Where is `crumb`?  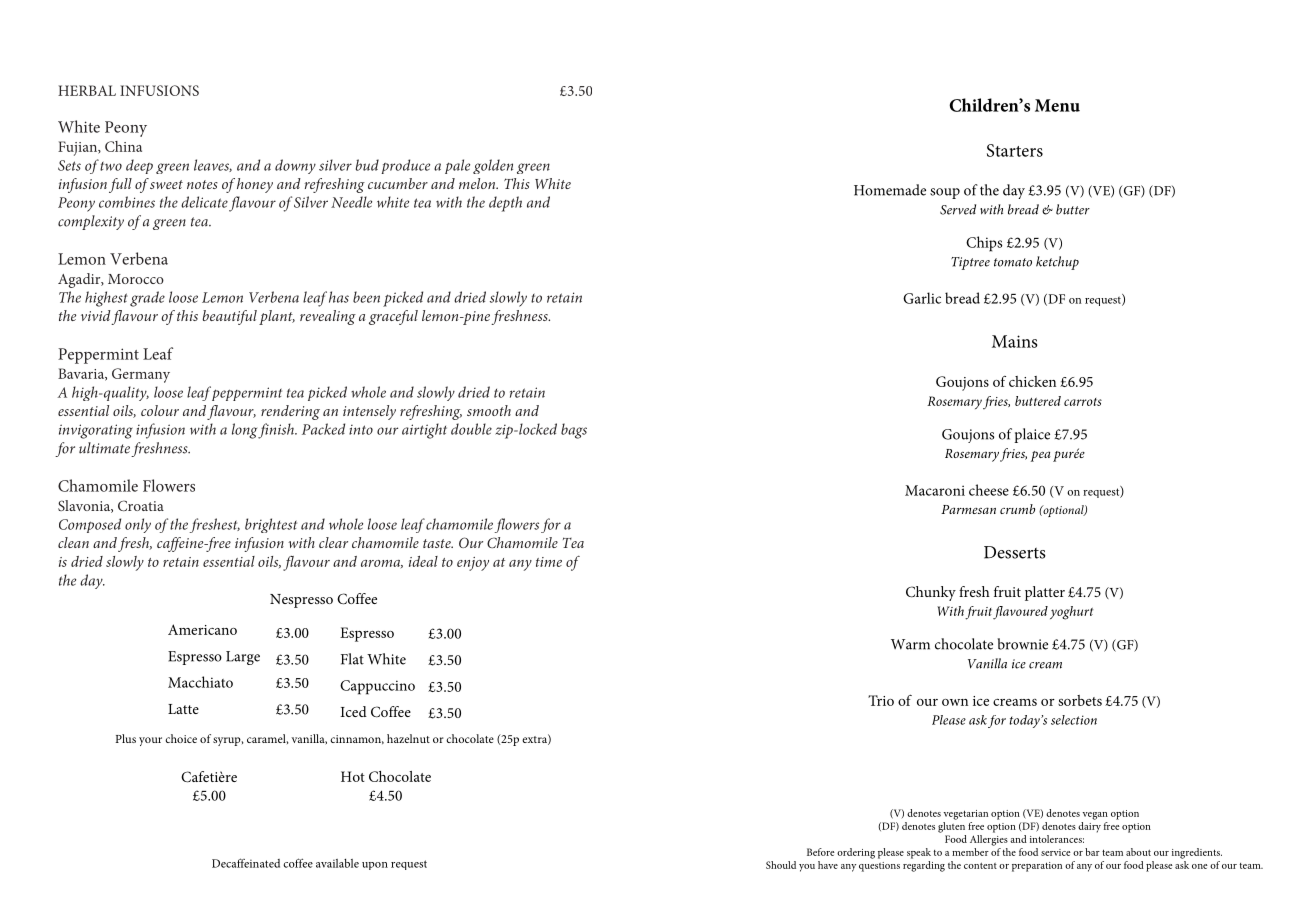
crumb is located at coordinates (1017, 509).
